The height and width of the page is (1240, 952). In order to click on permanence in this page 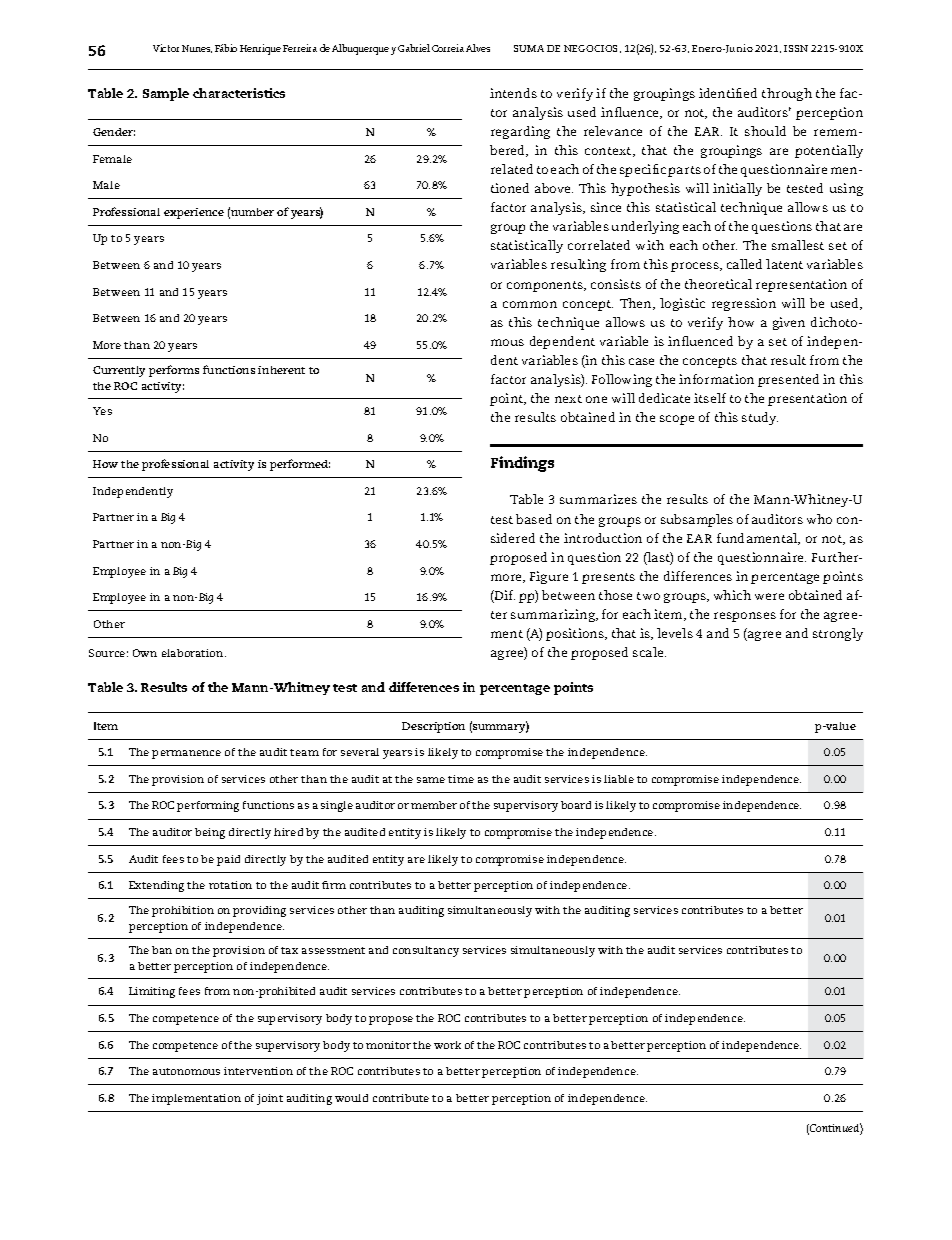, I will do `click(186, 754)`.
